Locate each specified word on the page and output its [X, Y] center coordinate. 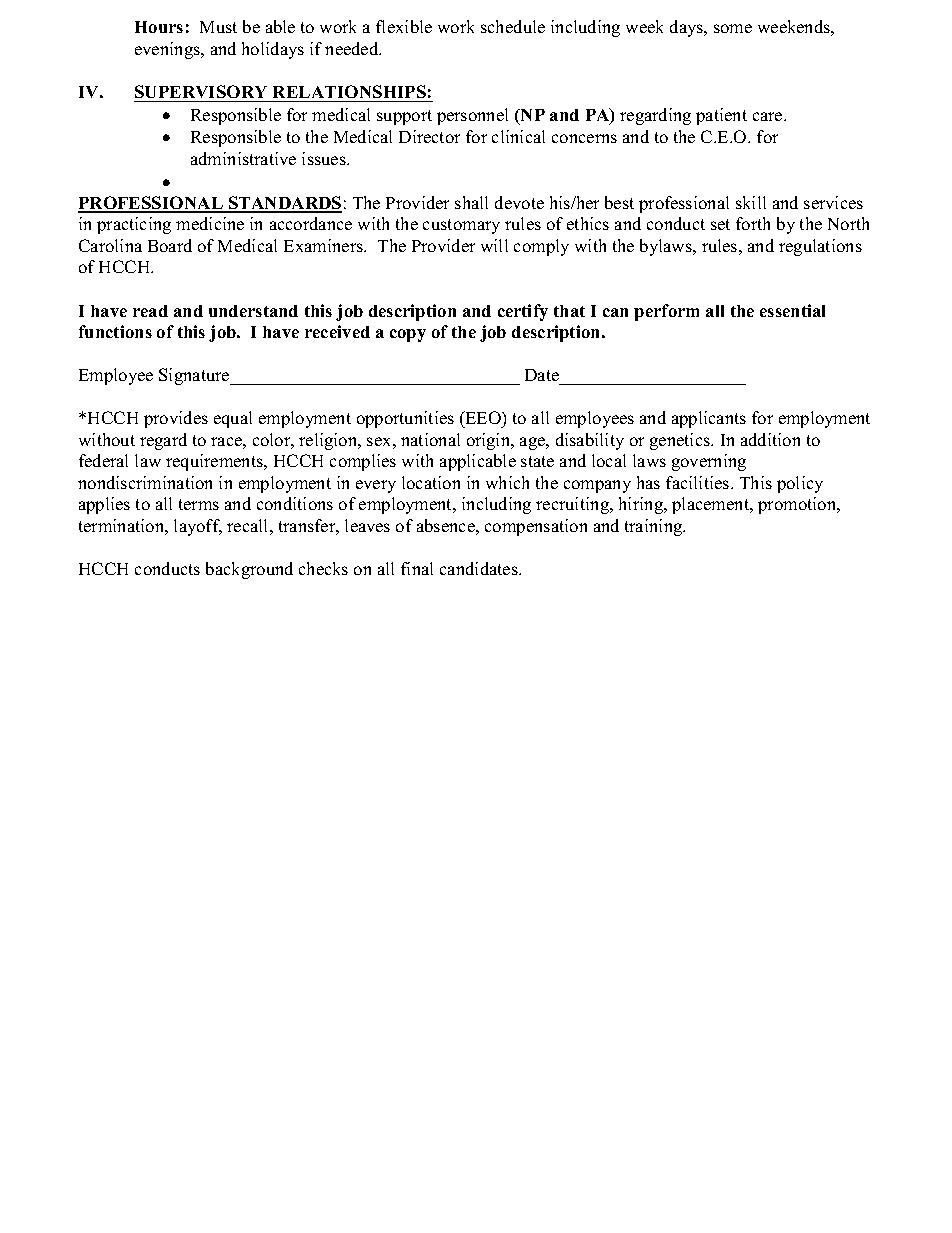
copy [408, 335]
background [249, 570]
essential [792, 310]
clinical [518, 136]
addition [770, 439]
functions [115, 331]
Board [170, 245]
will [494, 245]
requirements [216, 462]
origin [490, 441]
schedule [513, 26]
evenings [168, 50]
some [733, 28]
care [769, 116]
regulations [820, 247]
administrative [243, 158]
